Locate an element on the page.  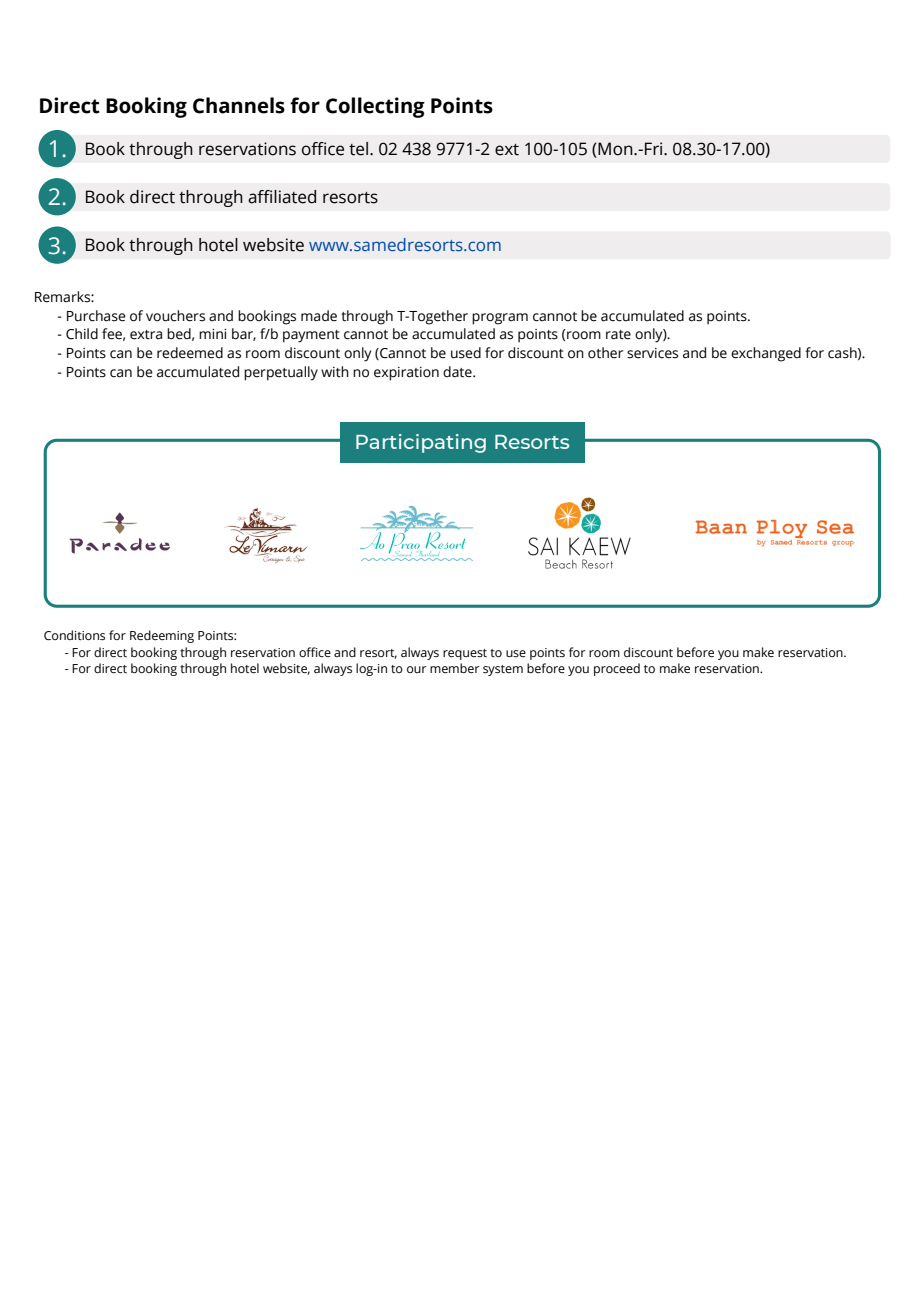
redeemed is located at coordinates (190, 353).
